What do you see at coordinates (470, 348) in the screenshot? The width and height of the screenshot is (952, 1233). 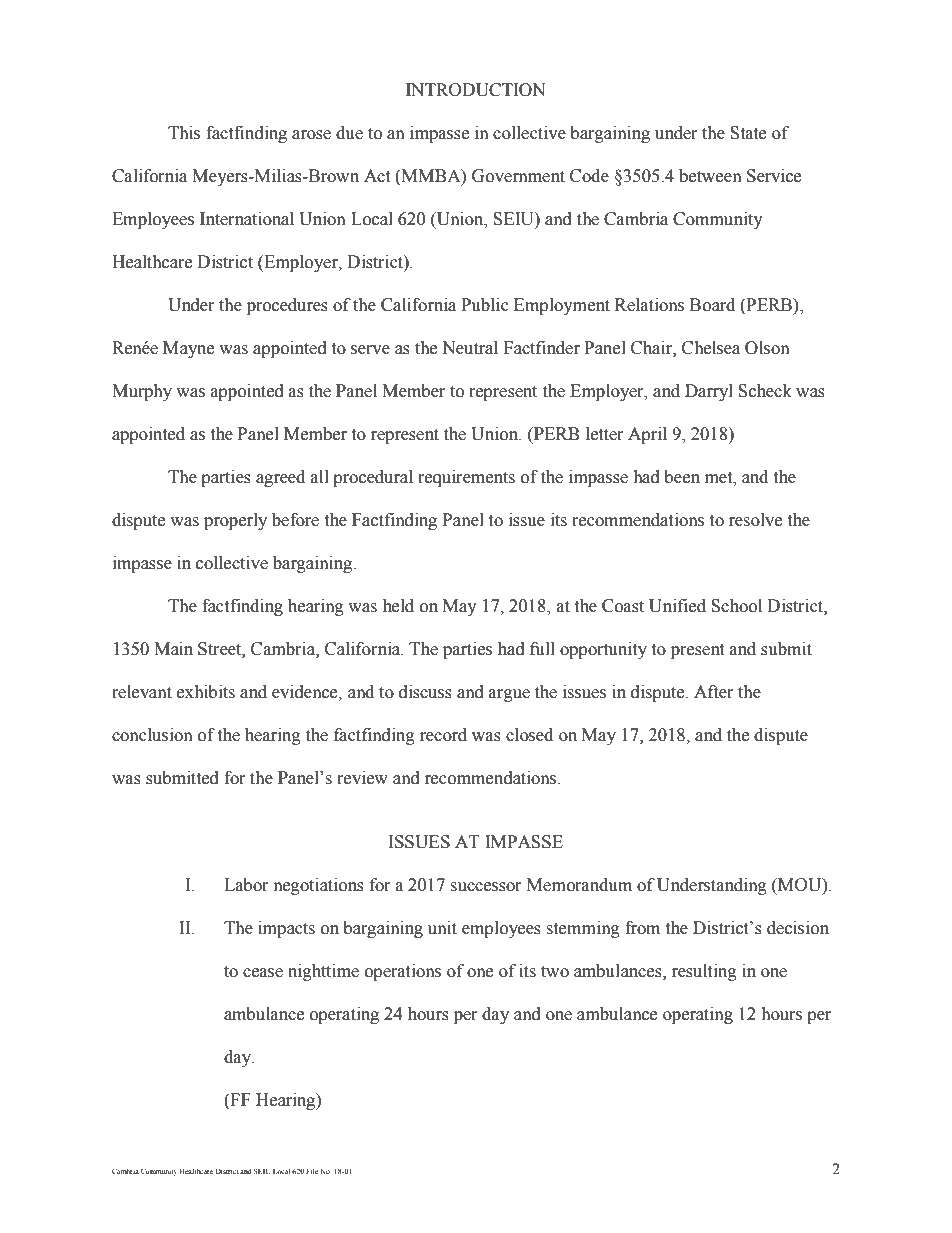 I see `Neutral` at bounding box center [470, 348].
